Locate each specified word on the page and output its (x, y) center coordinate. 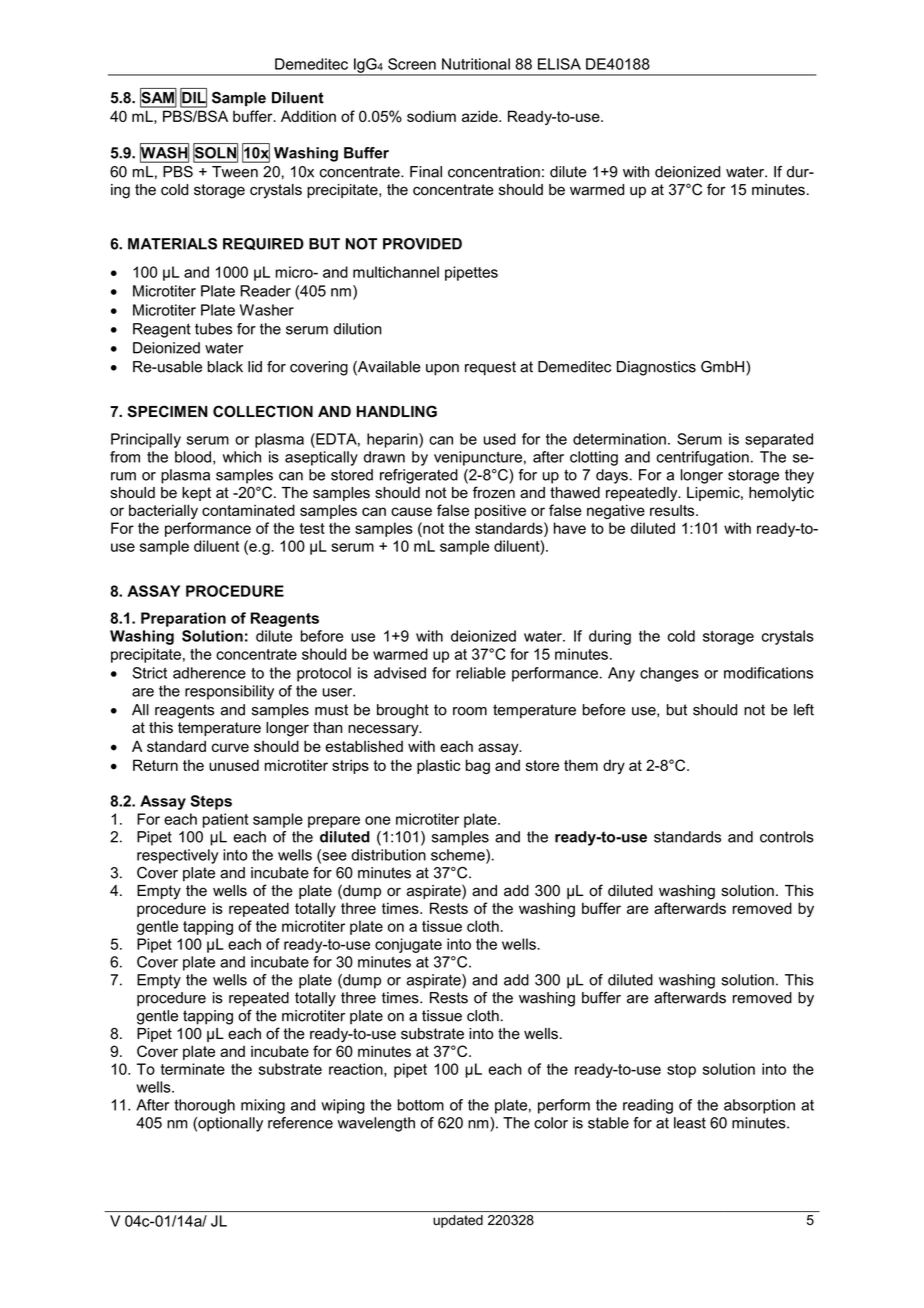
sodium (431, 116)
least (690, 1123)
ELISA (559, 64)
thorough (204, 1106)
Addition (308, 116)
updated (458, 1221)
